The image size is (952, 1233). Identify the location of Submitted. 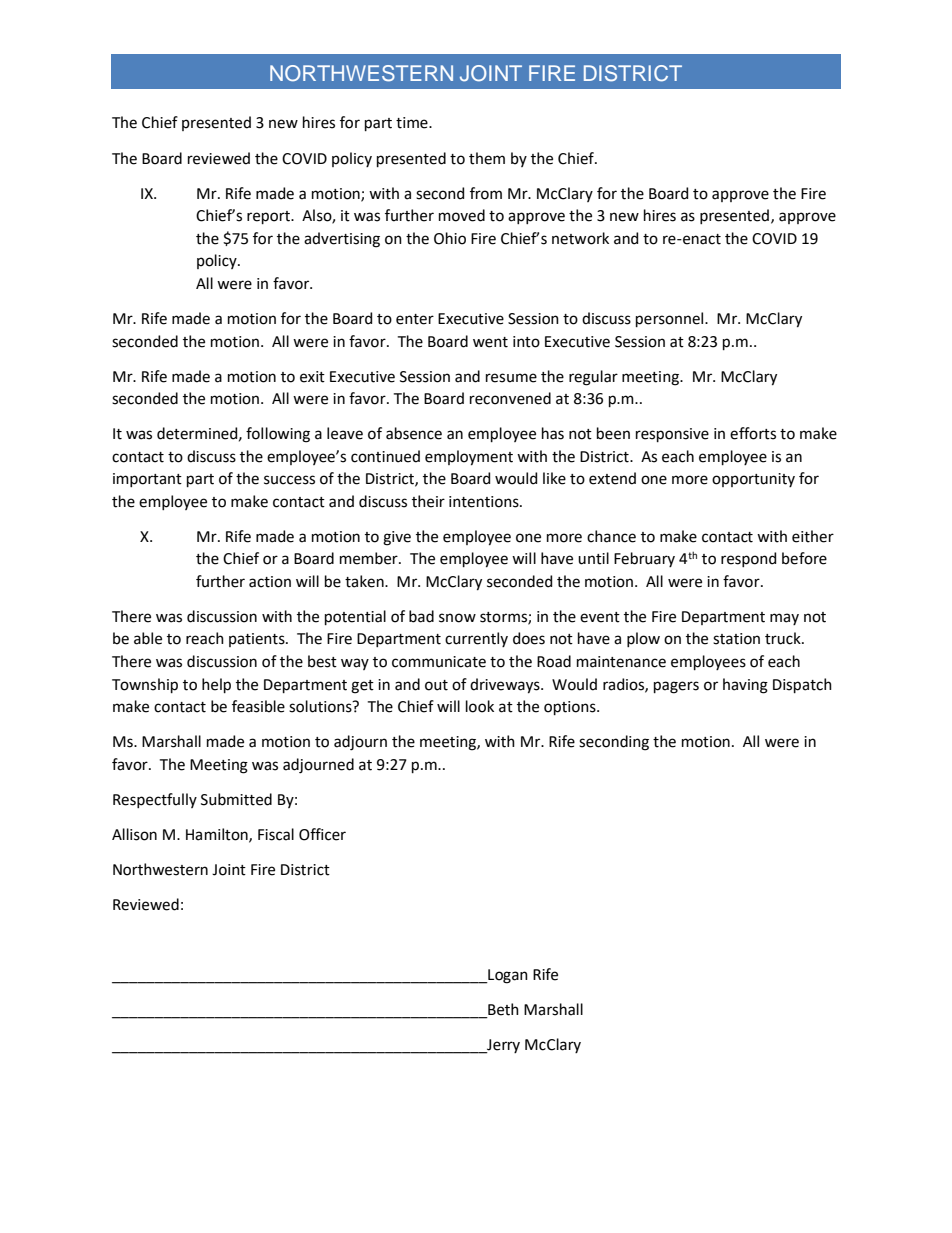
(236, 799).
